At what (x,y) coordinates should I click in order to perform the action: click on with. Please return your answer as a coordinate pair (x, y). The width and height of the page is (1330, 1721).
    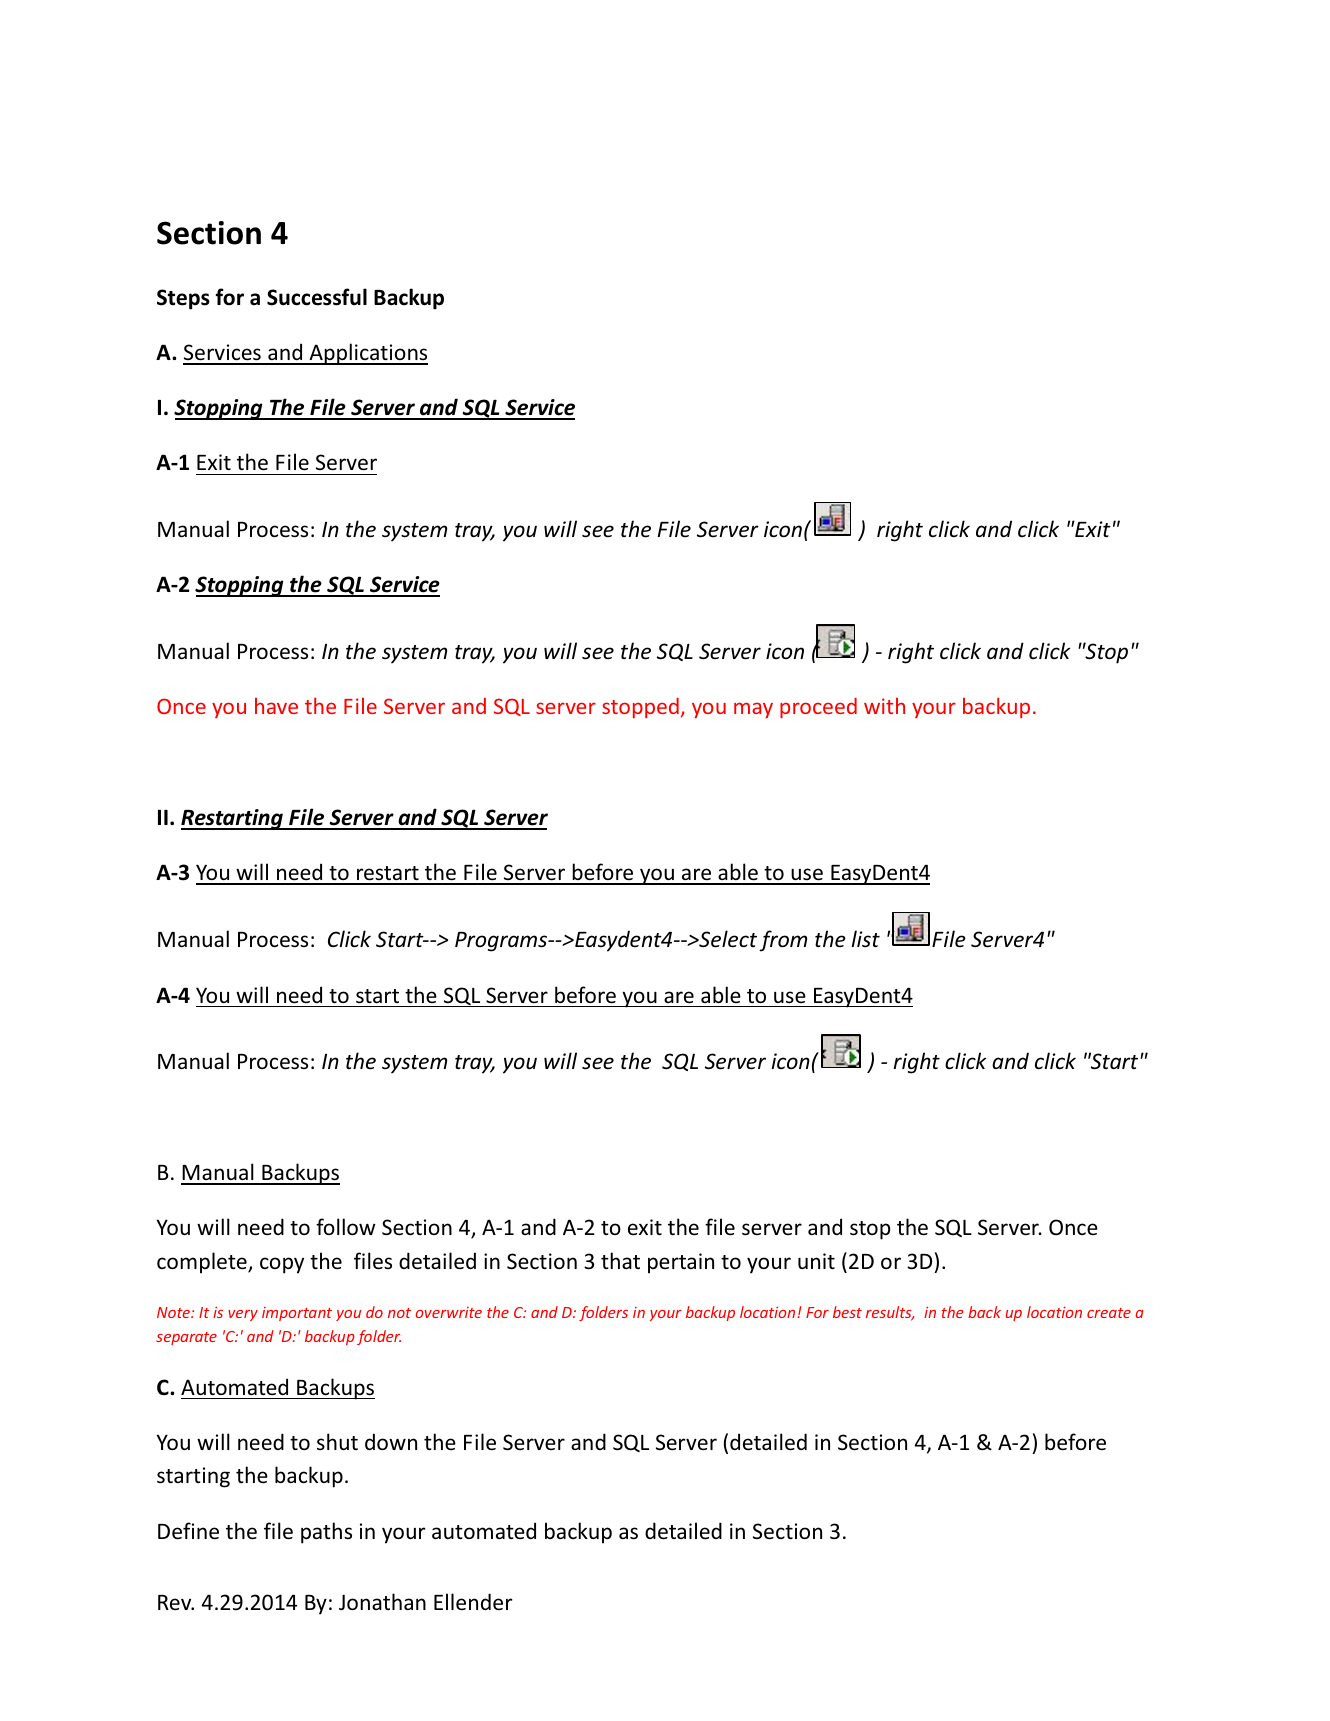
    Looking at the image, I should click on (884, 706).
